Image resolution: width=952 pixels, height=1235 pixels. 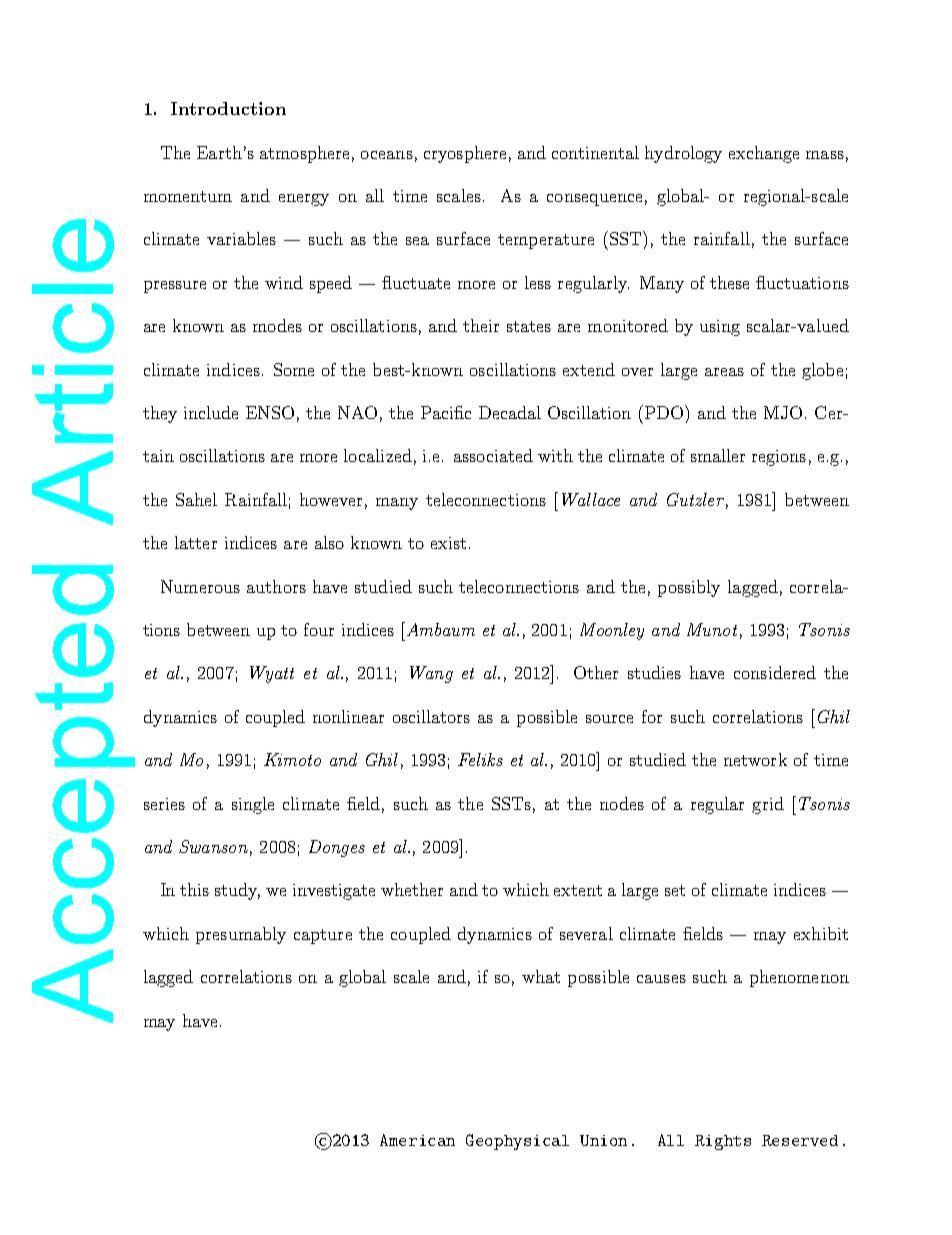 What do you see at coordinates (764, 154) in the screenshot?
I see `exchange` at bounding box center [764, 154].
